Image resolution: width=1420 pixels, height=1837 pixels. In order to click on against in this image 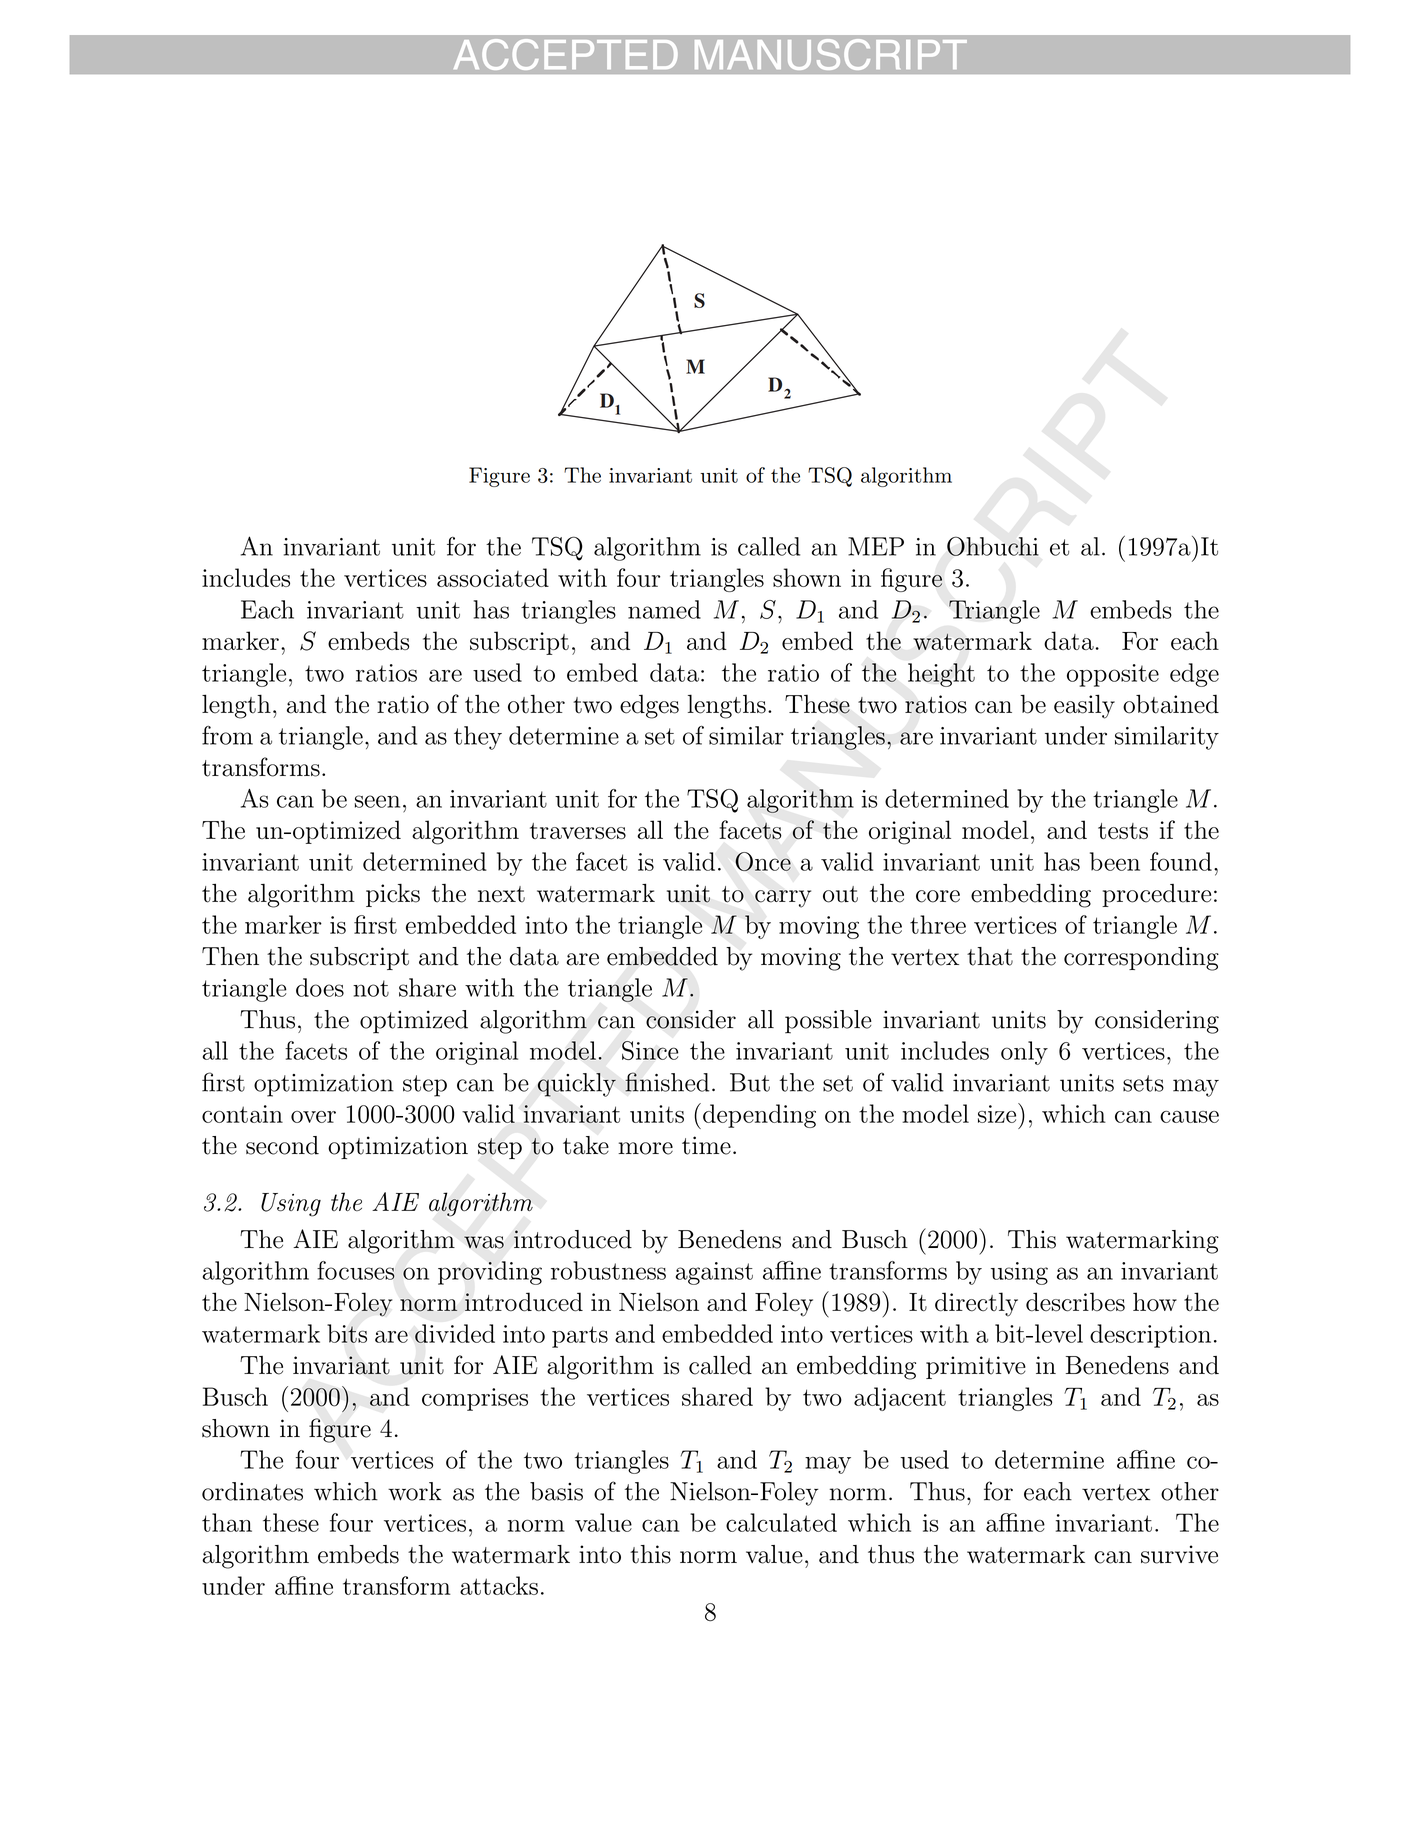, I will do `click(714, 1273)`.
